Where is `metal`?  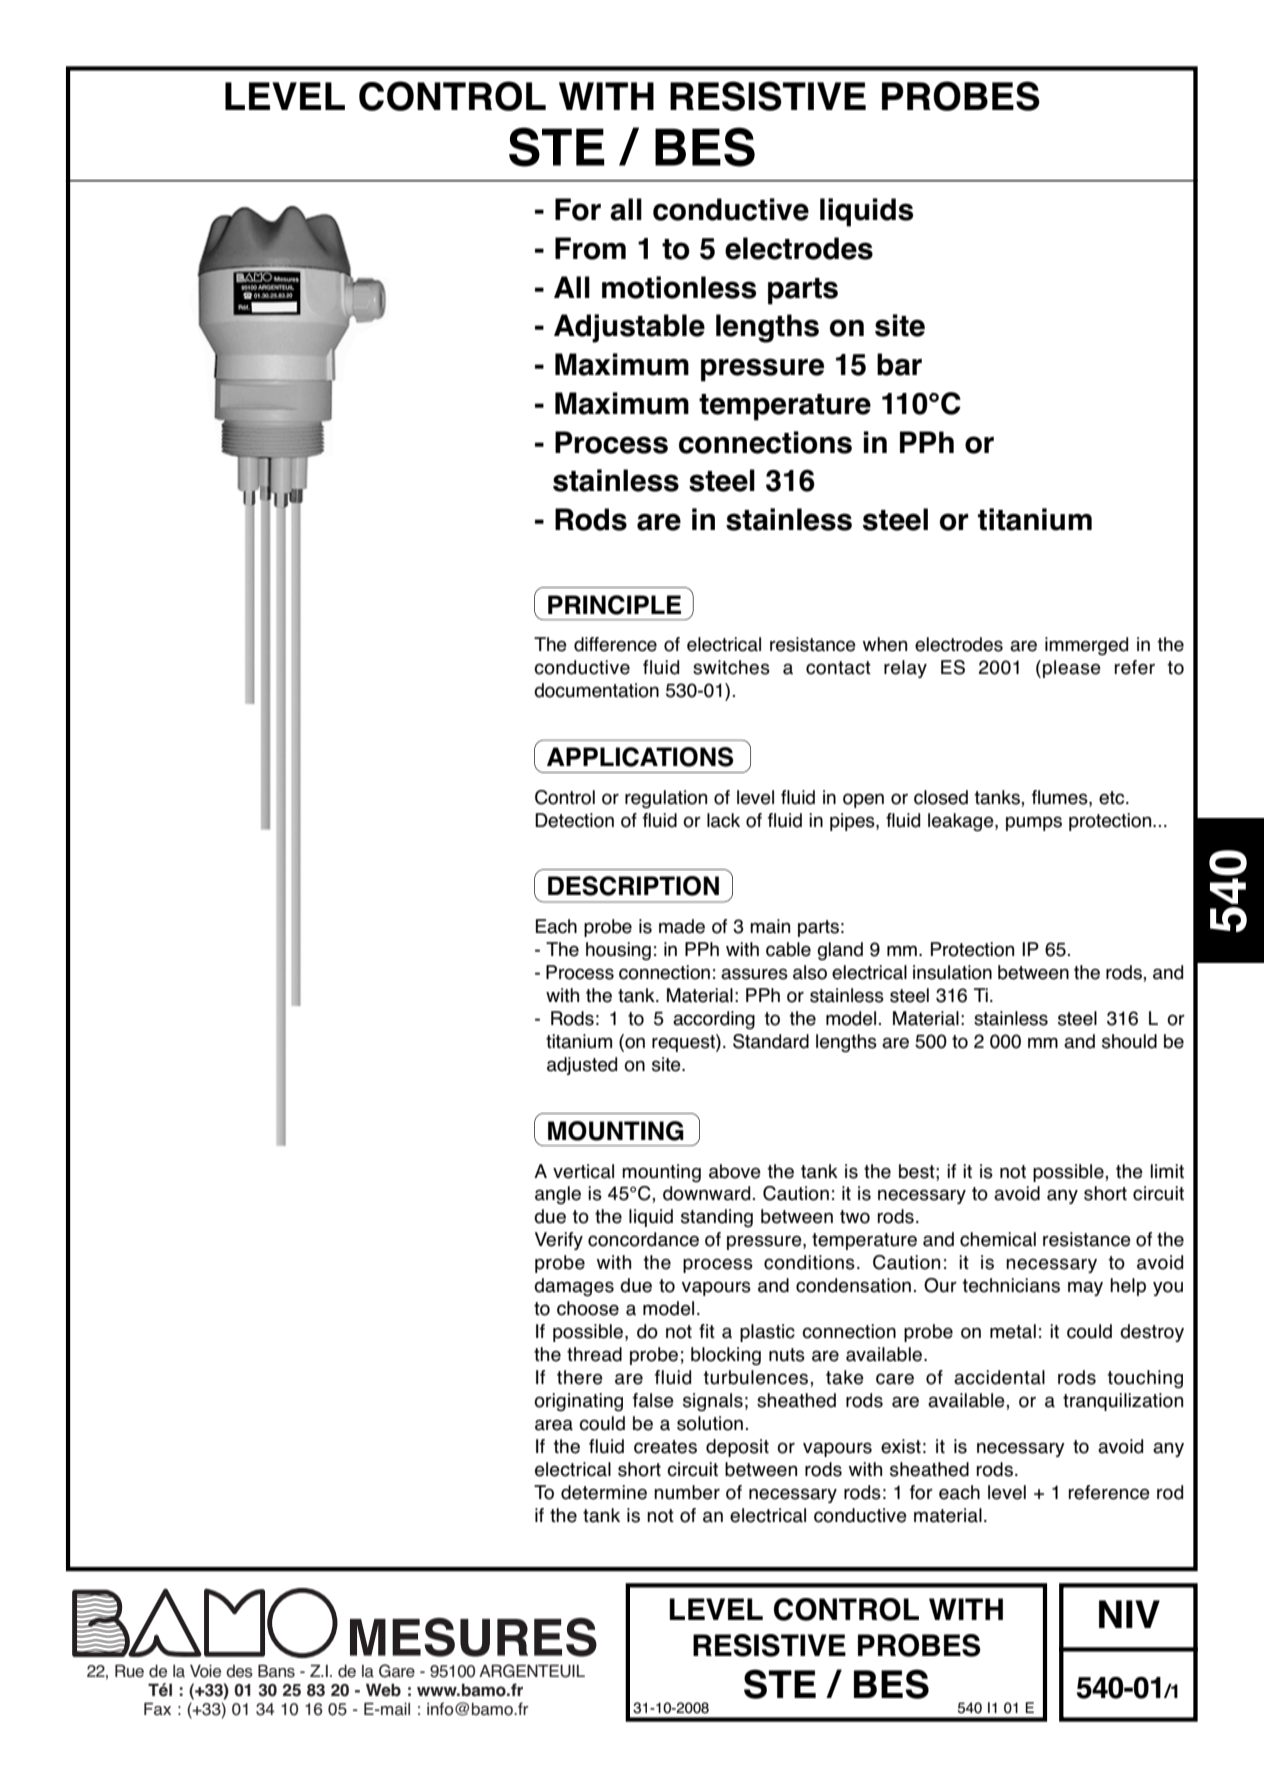 metal is located at coordinates (1013, 1331).
